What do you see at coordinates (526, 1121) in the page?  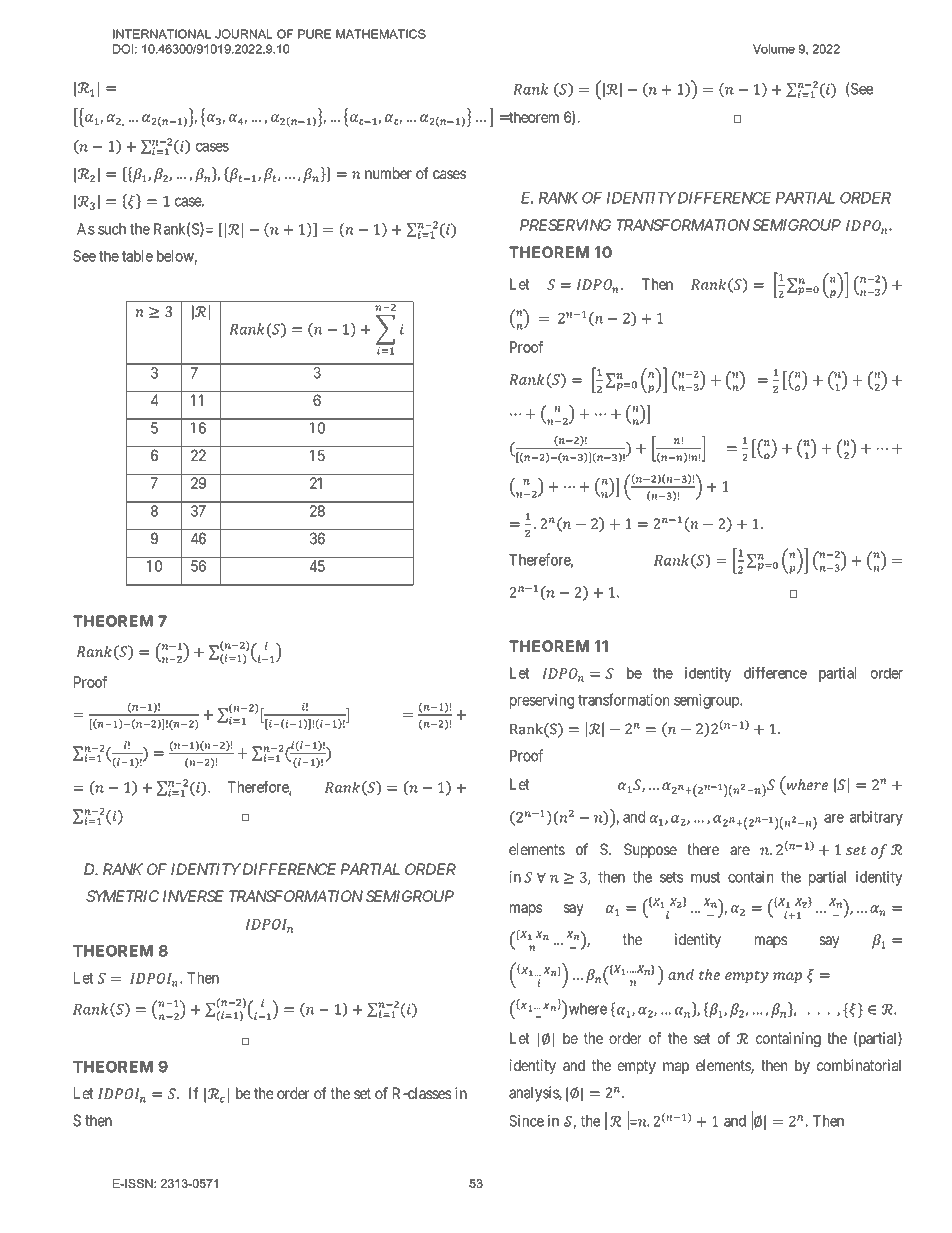 I see `Since` at bounding box center [526, 1121].
